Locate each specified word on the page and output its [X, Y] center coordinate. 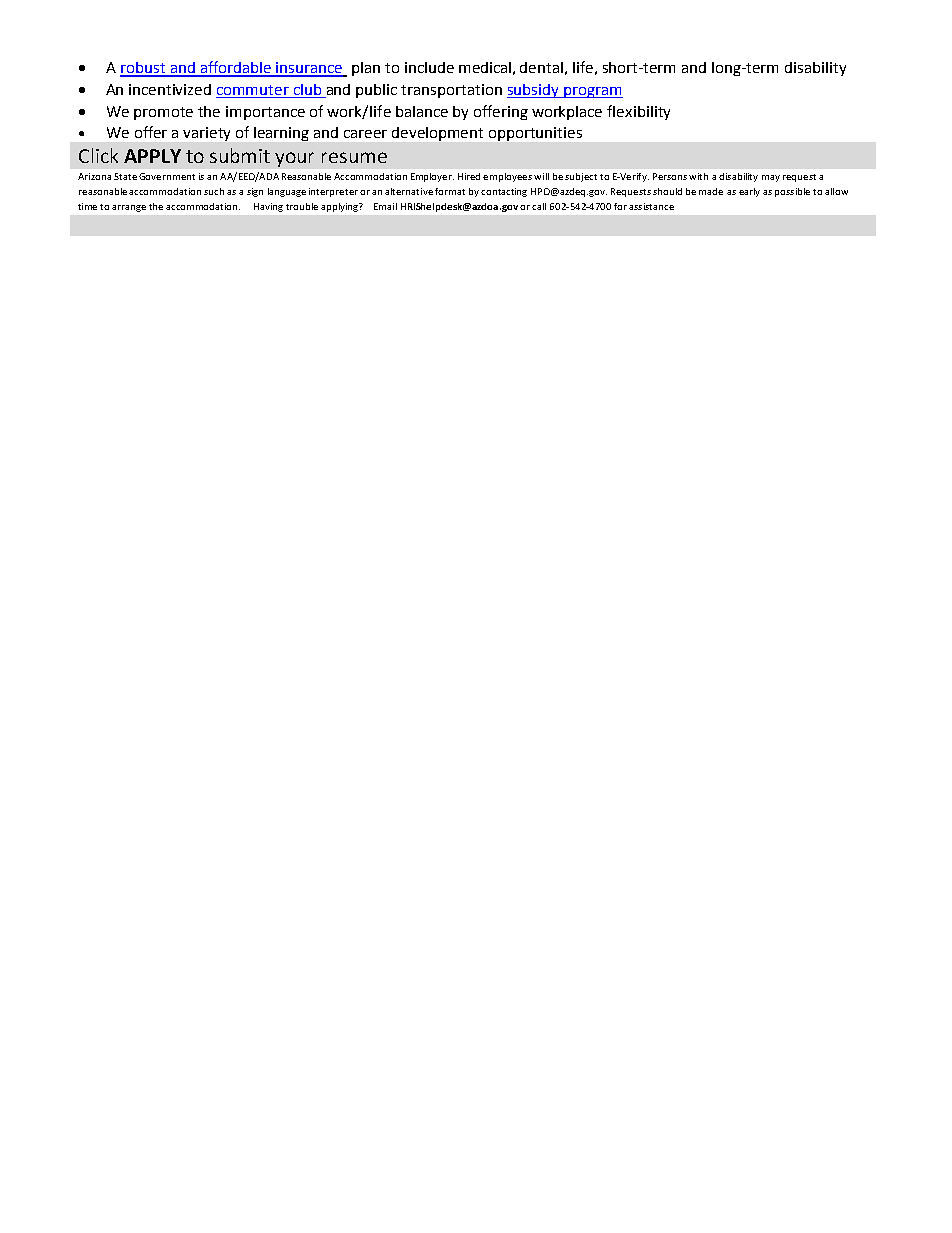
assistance [651, 206]
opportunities [535, 134]
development [437, 134]
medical [485, 67]
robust [144, 69]
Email [385, 206]
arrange [129, 208]
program [592, 92]
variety [206, 134]
